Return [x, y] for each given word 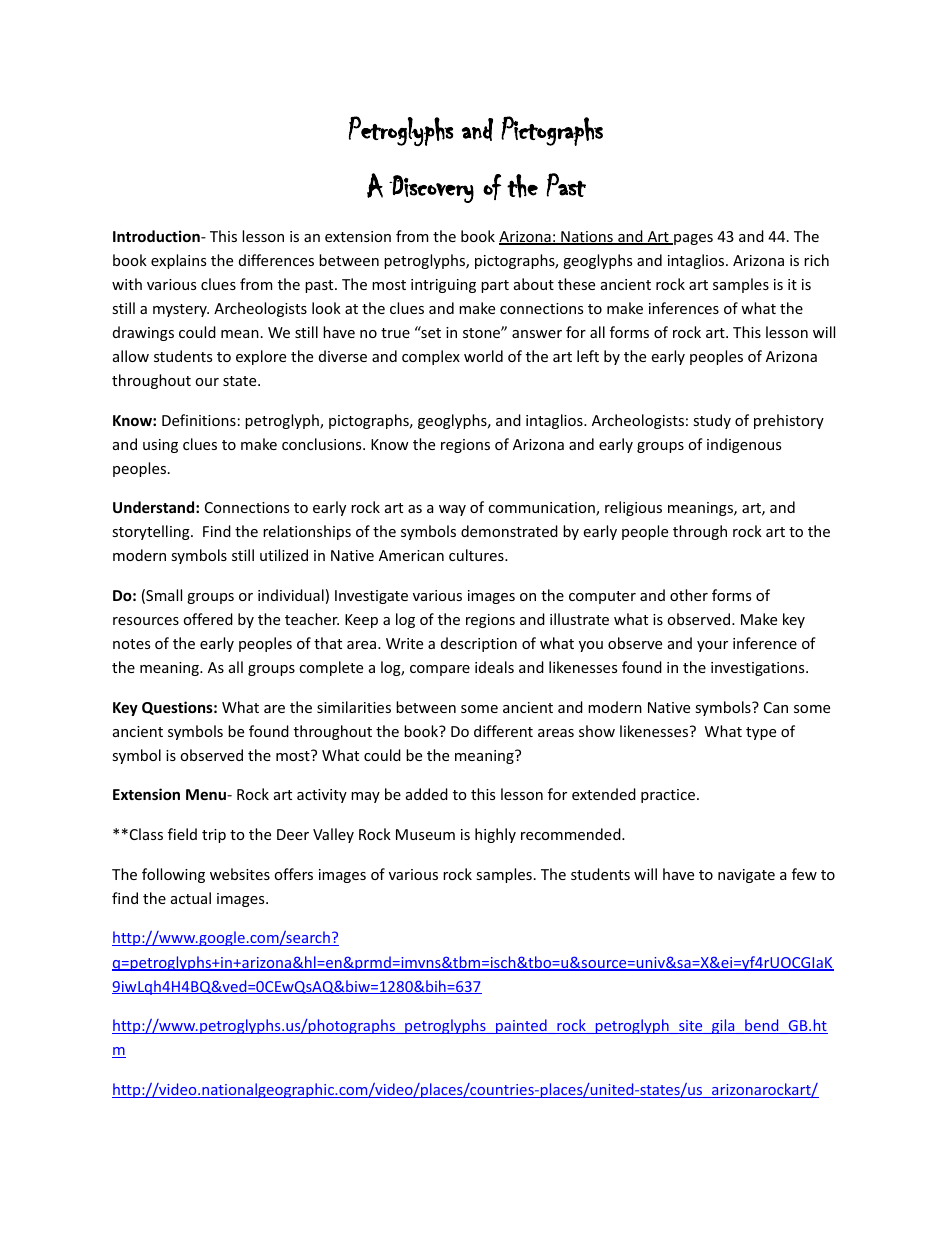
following [173, 875]
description [479, 644]
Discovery [431, 189]
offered [208, 619]
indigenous [744, 445]
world [483, 356]
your [712, 646]
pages [692, 239]
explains [178, 261]
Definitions [199, 420]
